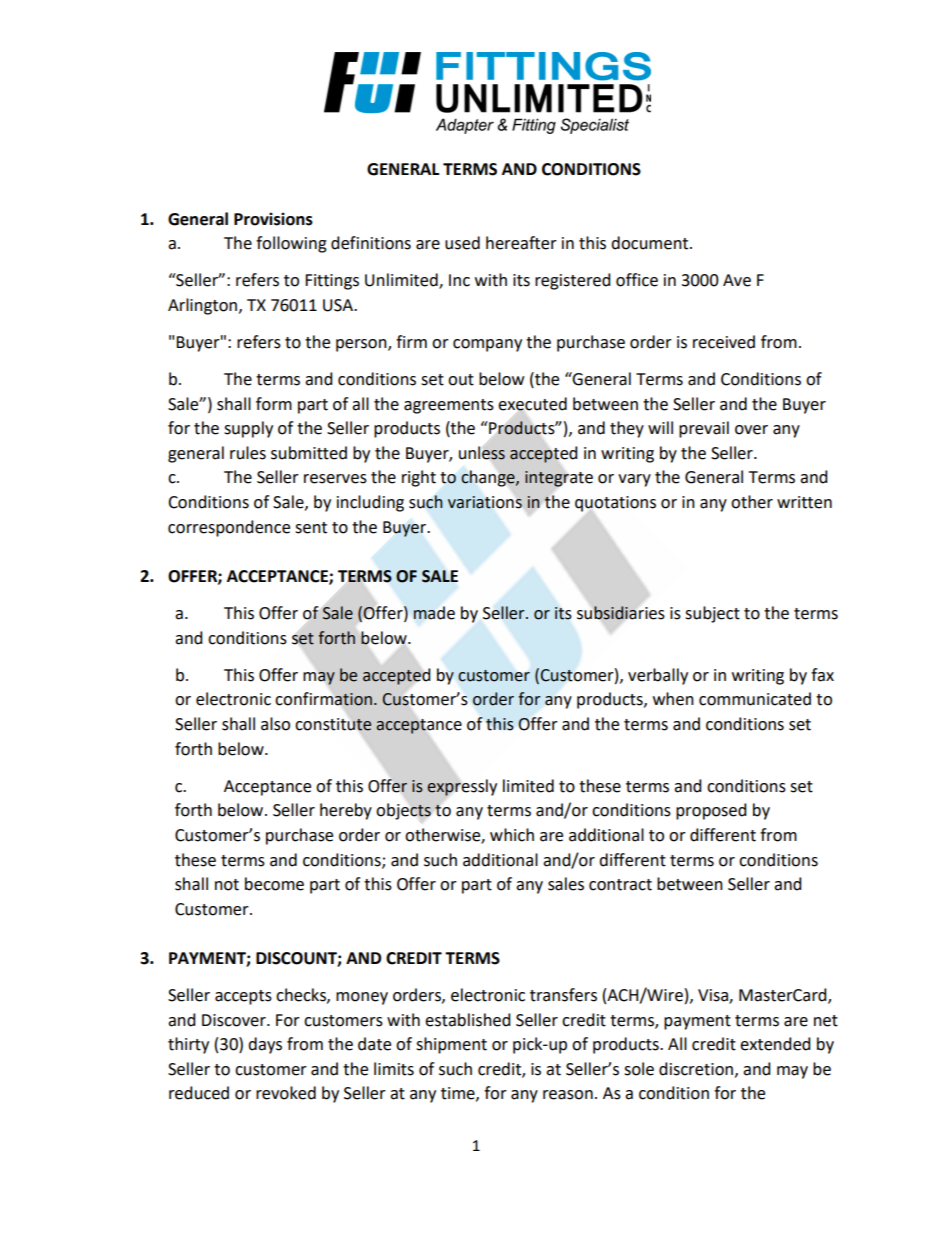  What do you see at coordinates (346, 811) in the screenshot?
I see `hereby` at bounding box center [346, 811].
